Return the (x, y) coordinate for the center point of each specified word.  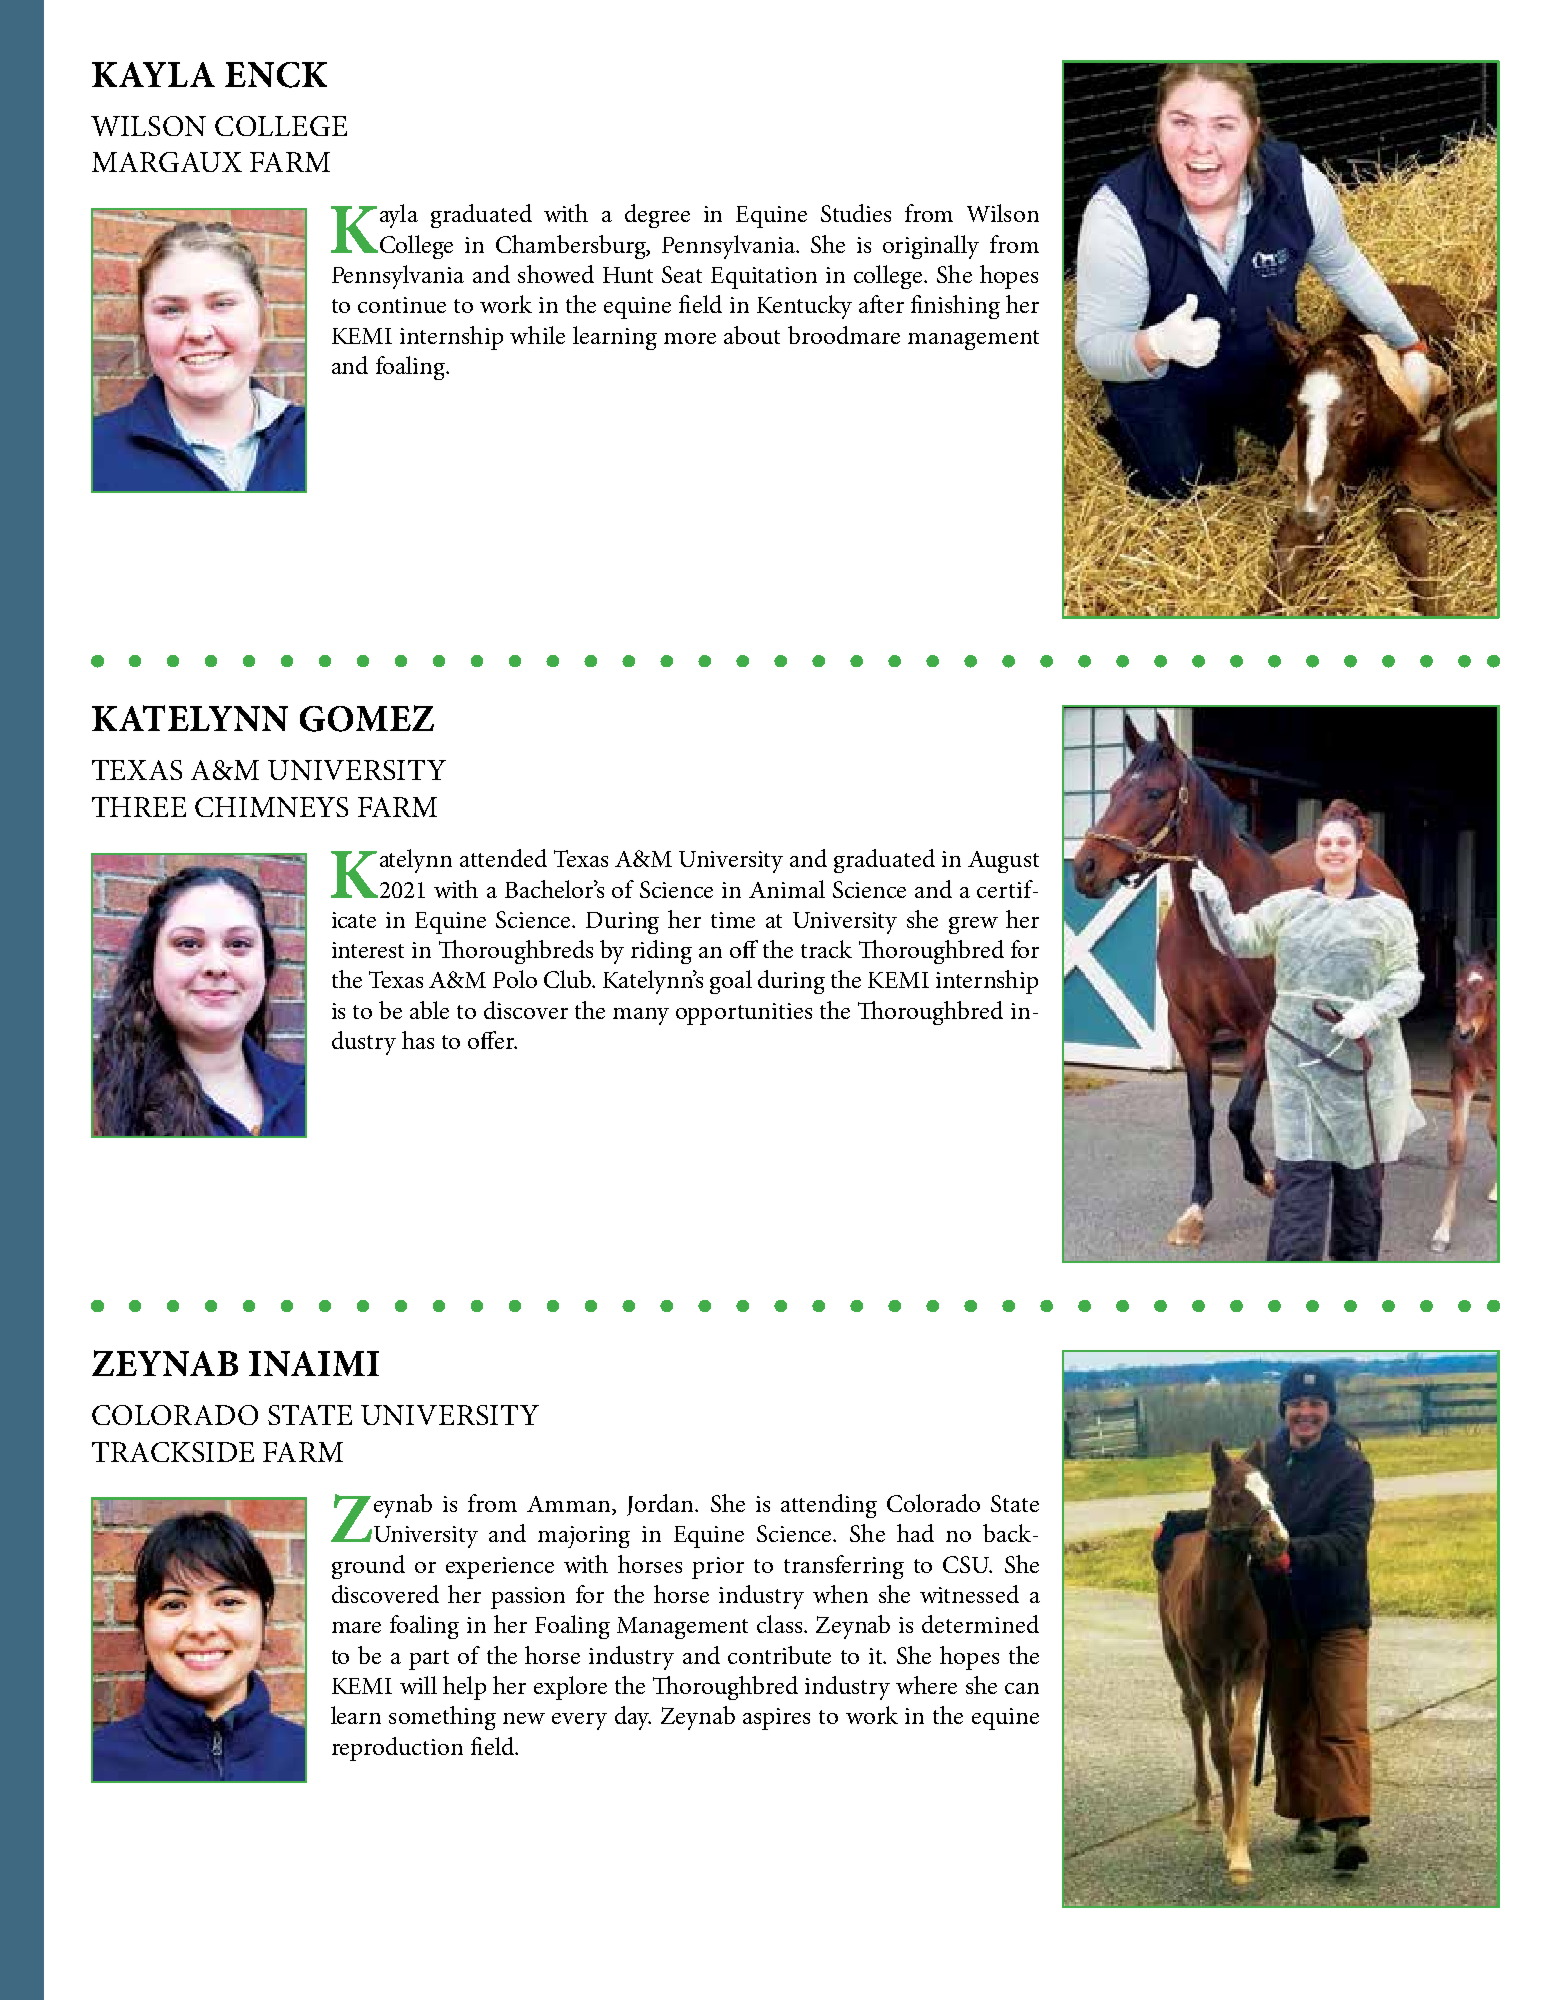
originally (931, 247)
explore (570, 1688)
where (926, 1685)
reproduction (397, 1749)
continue (402, 305)
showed (556, 274)
